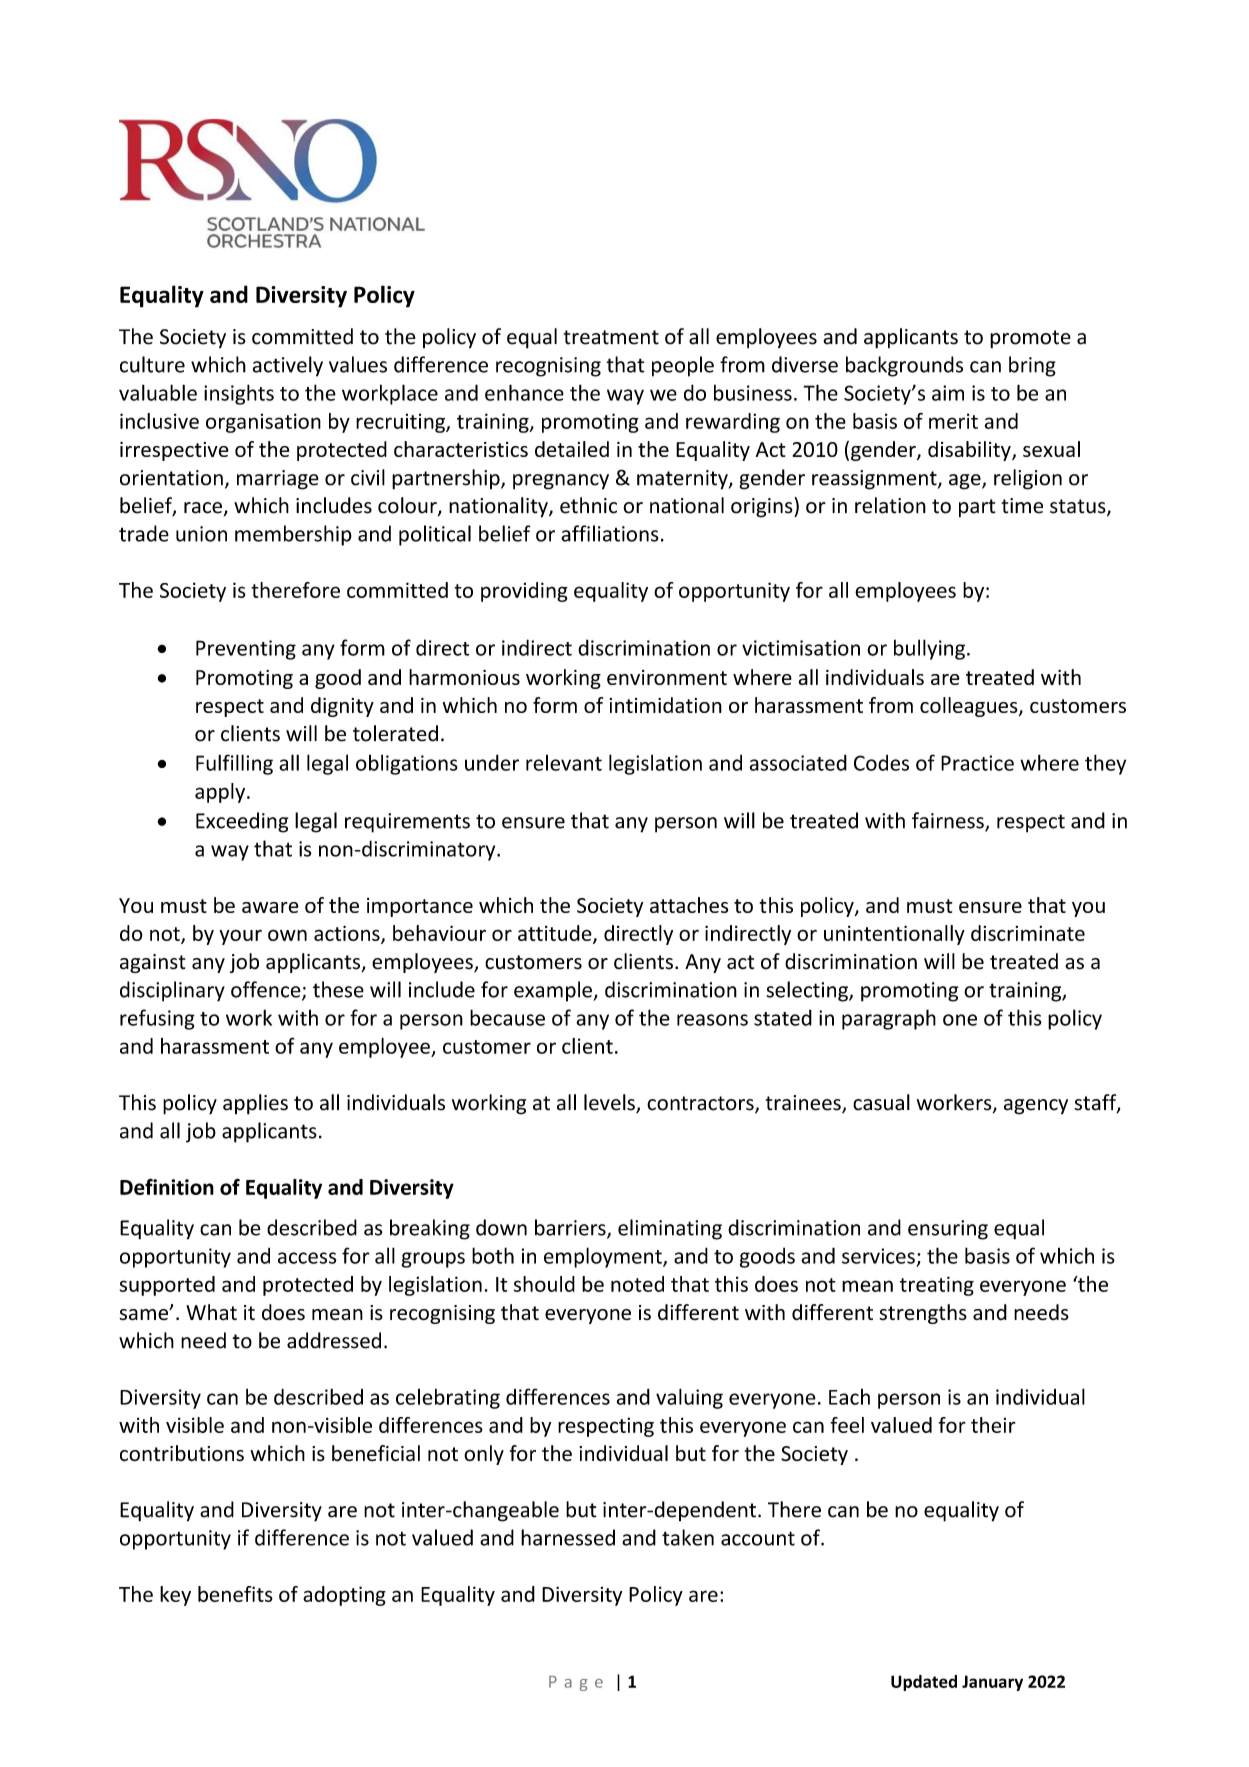 This image has height=1767, width=1249. I want to click on January, so click(992, 1683).
